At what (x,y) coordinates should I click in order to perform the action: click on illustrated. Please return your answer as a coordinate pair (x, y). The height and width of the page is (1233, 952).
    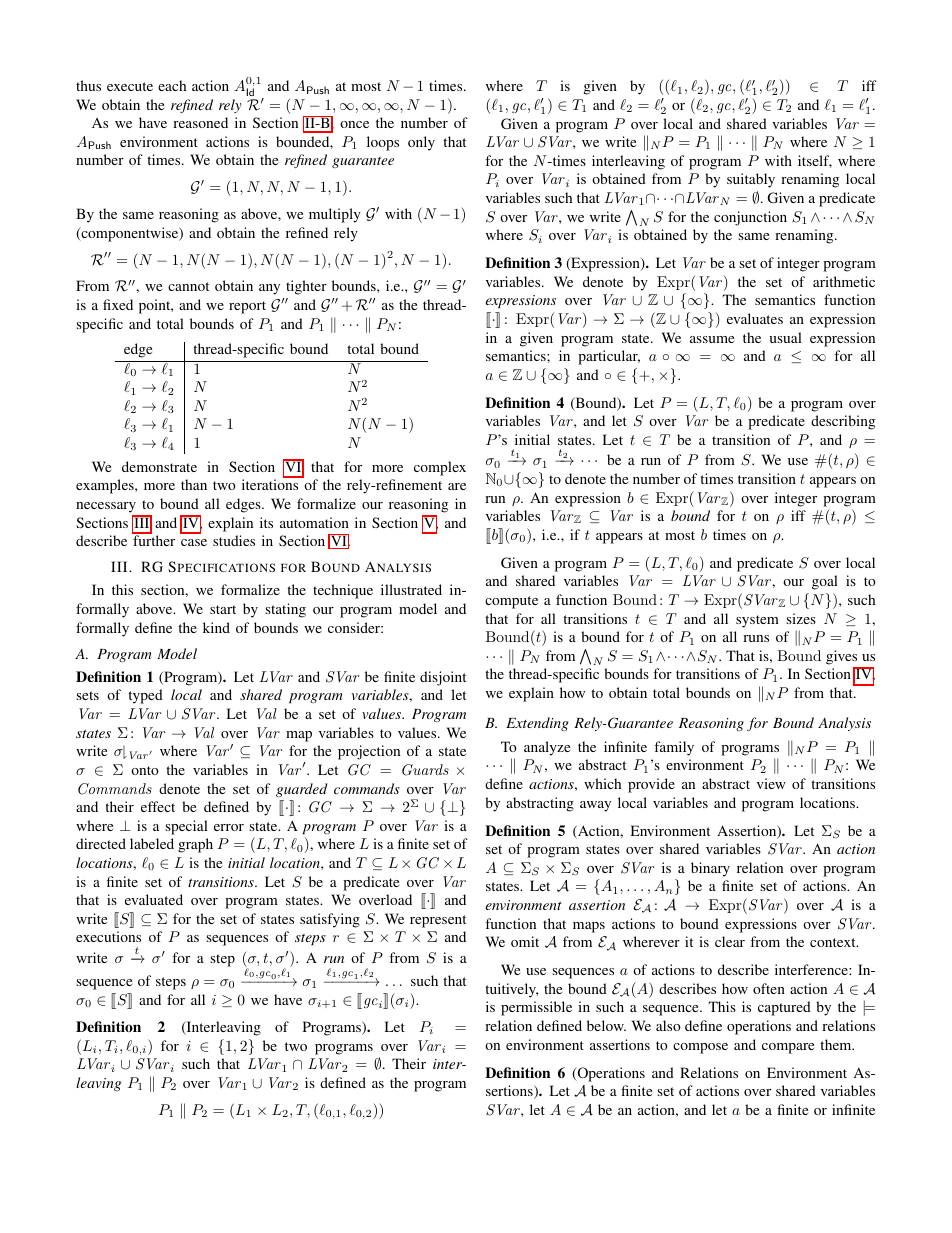
    Looking at the image, I should click on (411, 589).
